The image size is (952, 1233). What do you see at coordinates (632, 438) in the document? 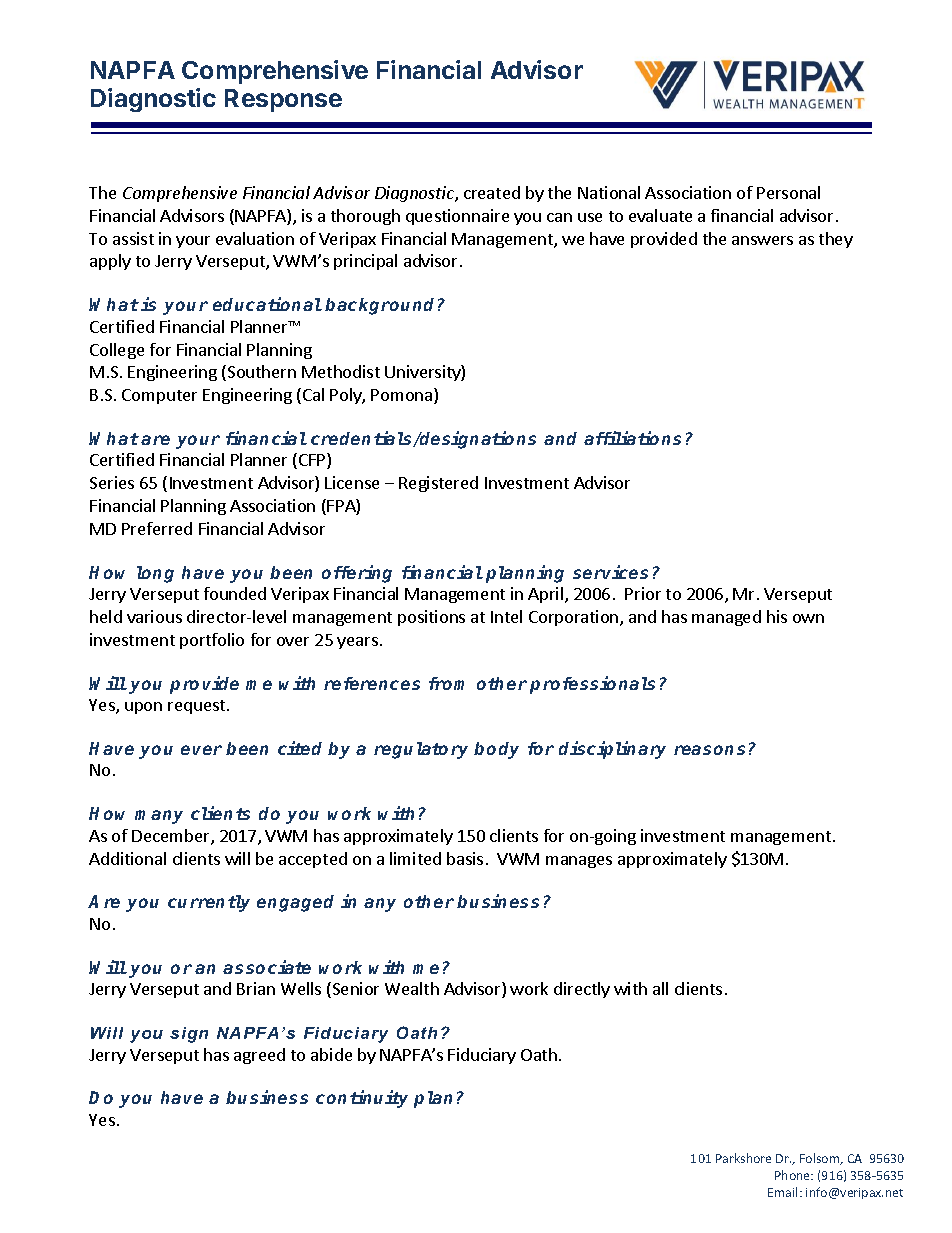
I see `affiliations` at bounding box center [632, 438].
